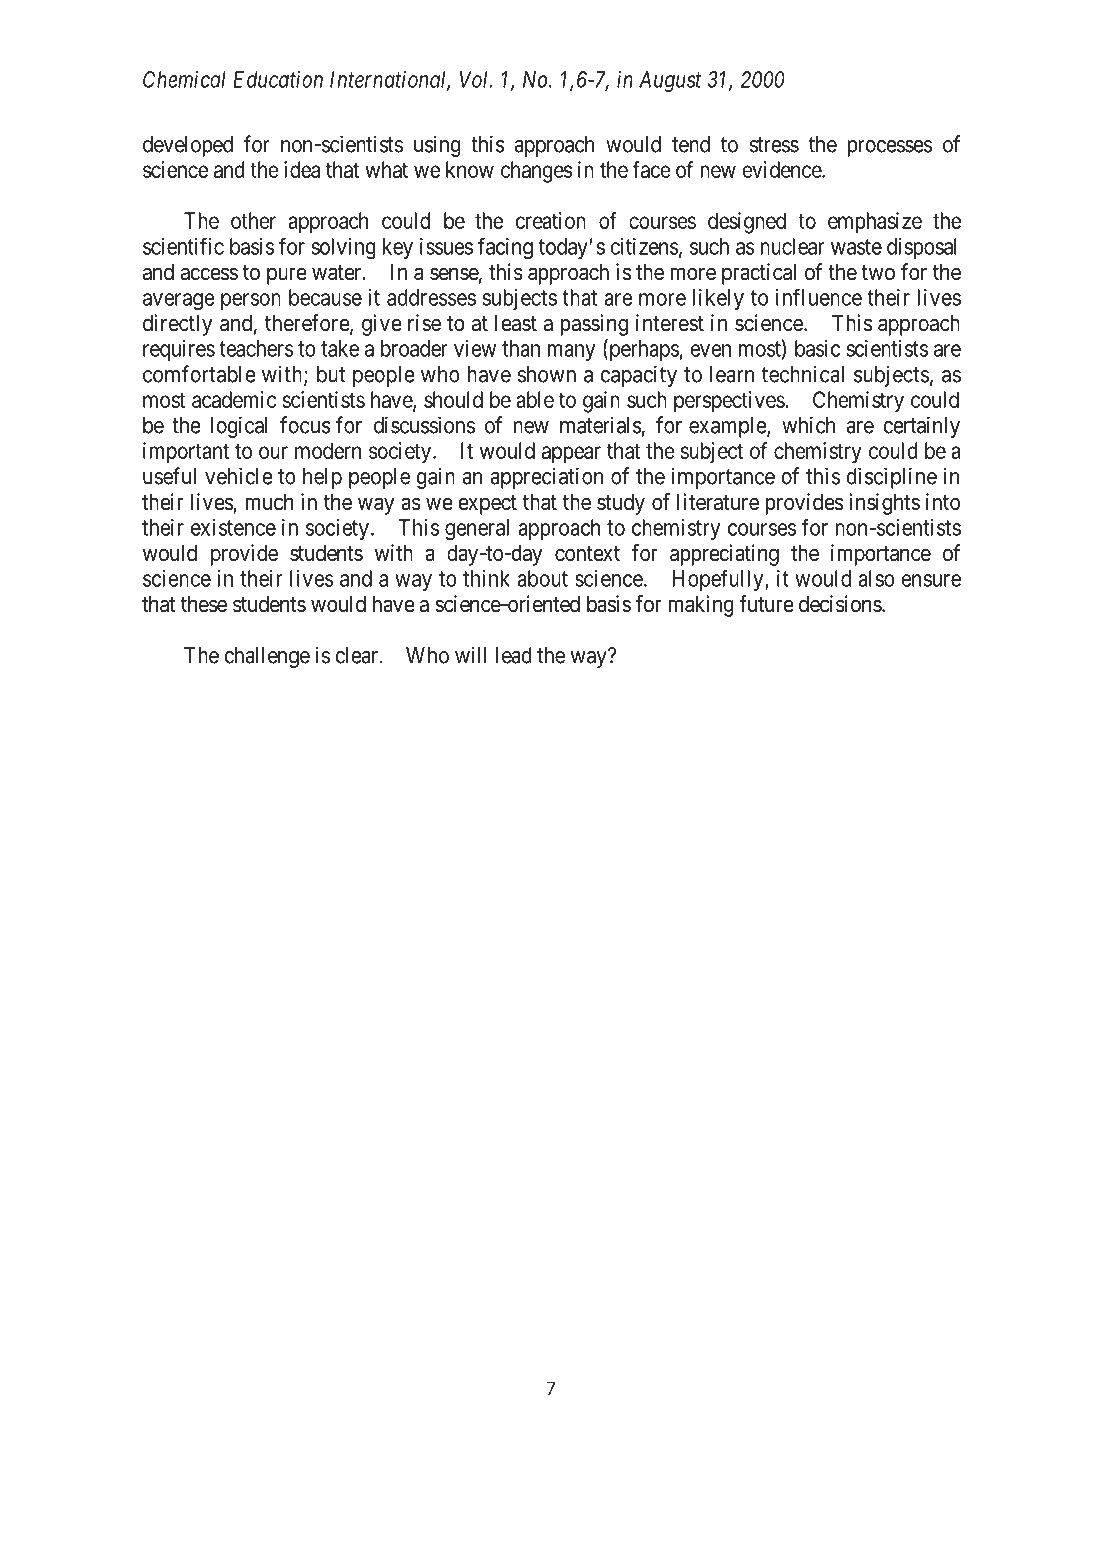 This page has width=1102, height=1559. I want to click on Education, so click(278, 79).
